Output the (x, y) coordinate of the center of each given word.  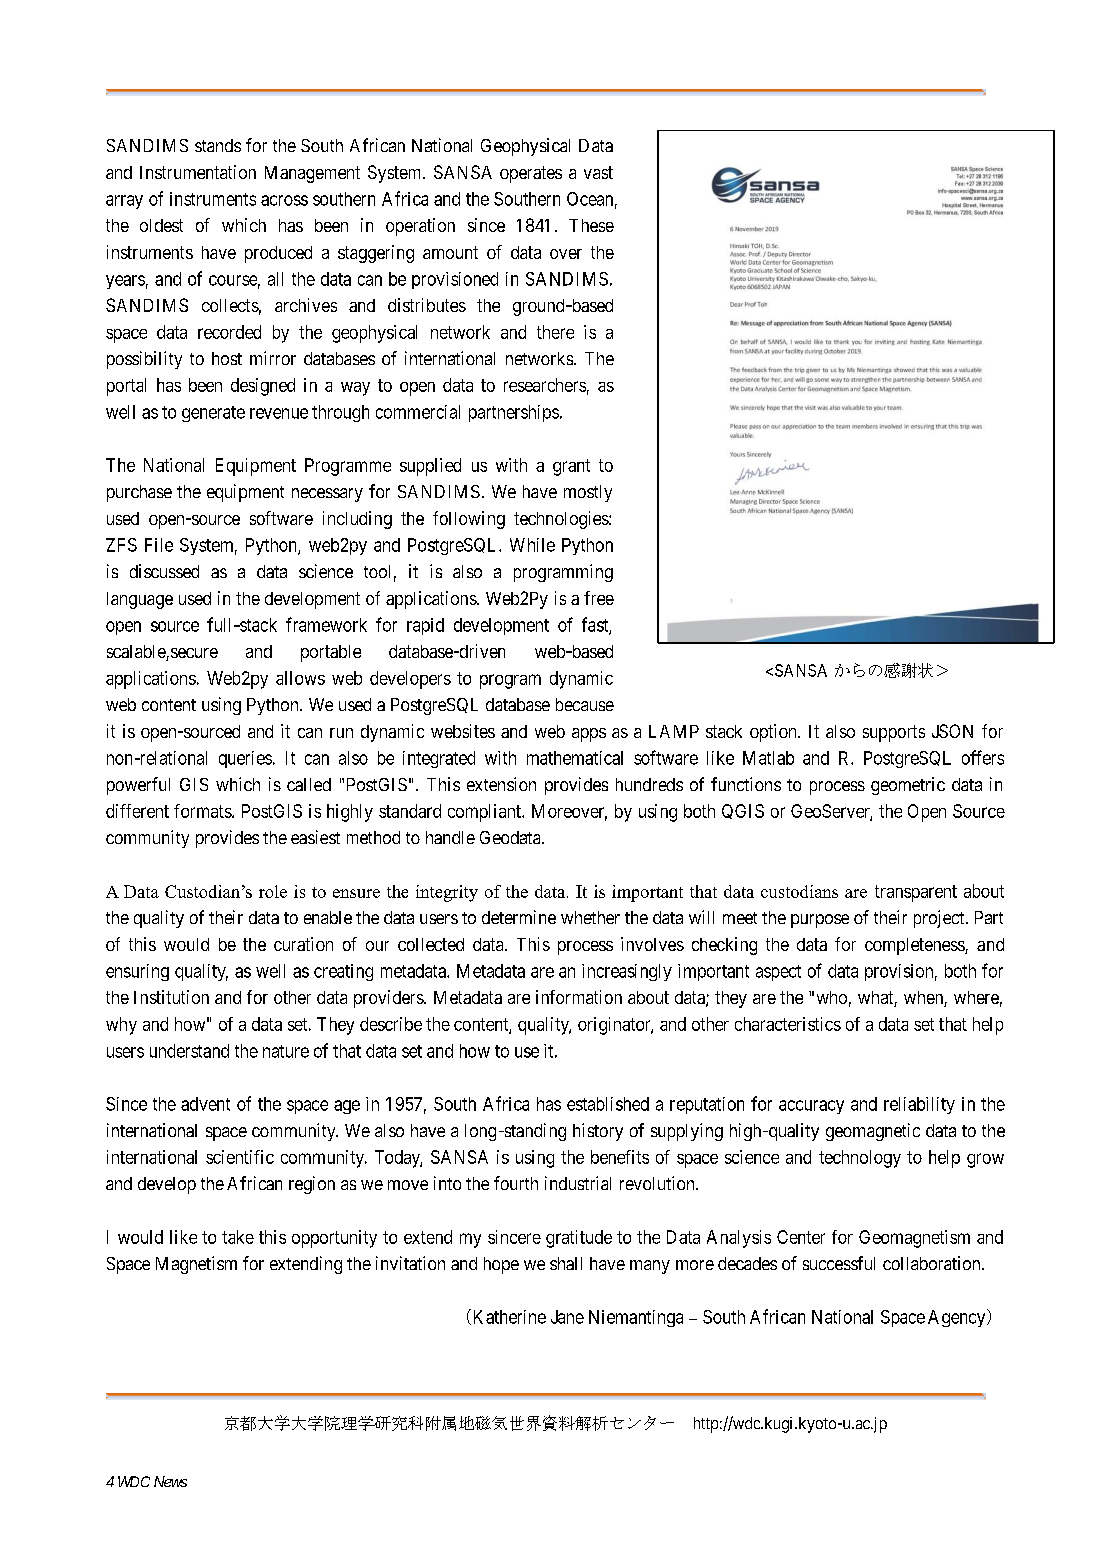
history (598, 1132)
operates (531, 174)
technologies (562, 520)
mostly (588, 493)
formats (203, 811)
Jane (567, 1317)
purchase (139, 493)
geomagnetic (873, 1132)
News (170, 1481)
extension (501, 784)
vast (598, 172)
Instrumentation (198, 172)
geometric (908, 786)
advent (205, 1104)
